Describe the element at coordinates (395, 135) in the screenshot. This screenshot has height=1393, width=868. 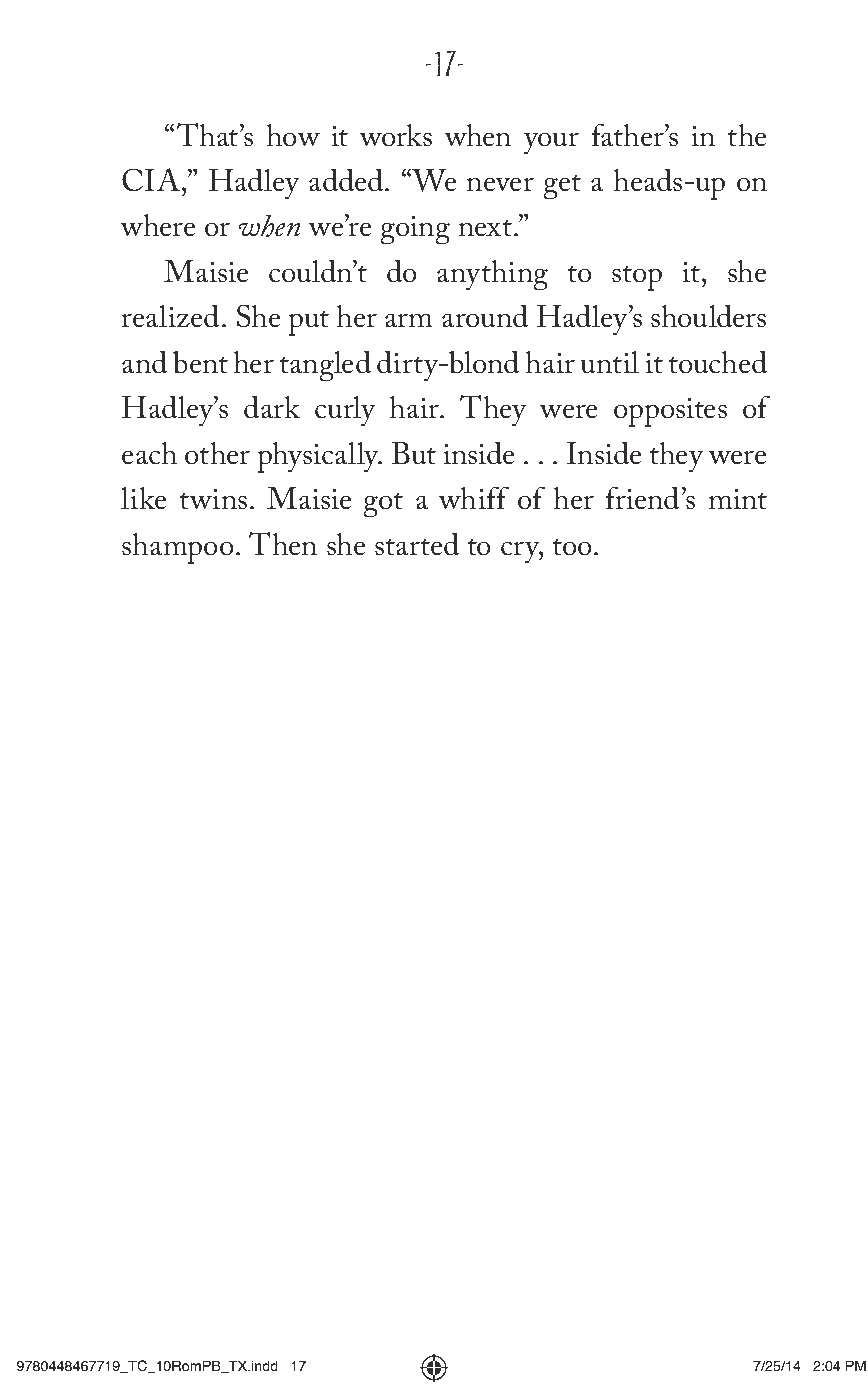
I see `works` at that location.
